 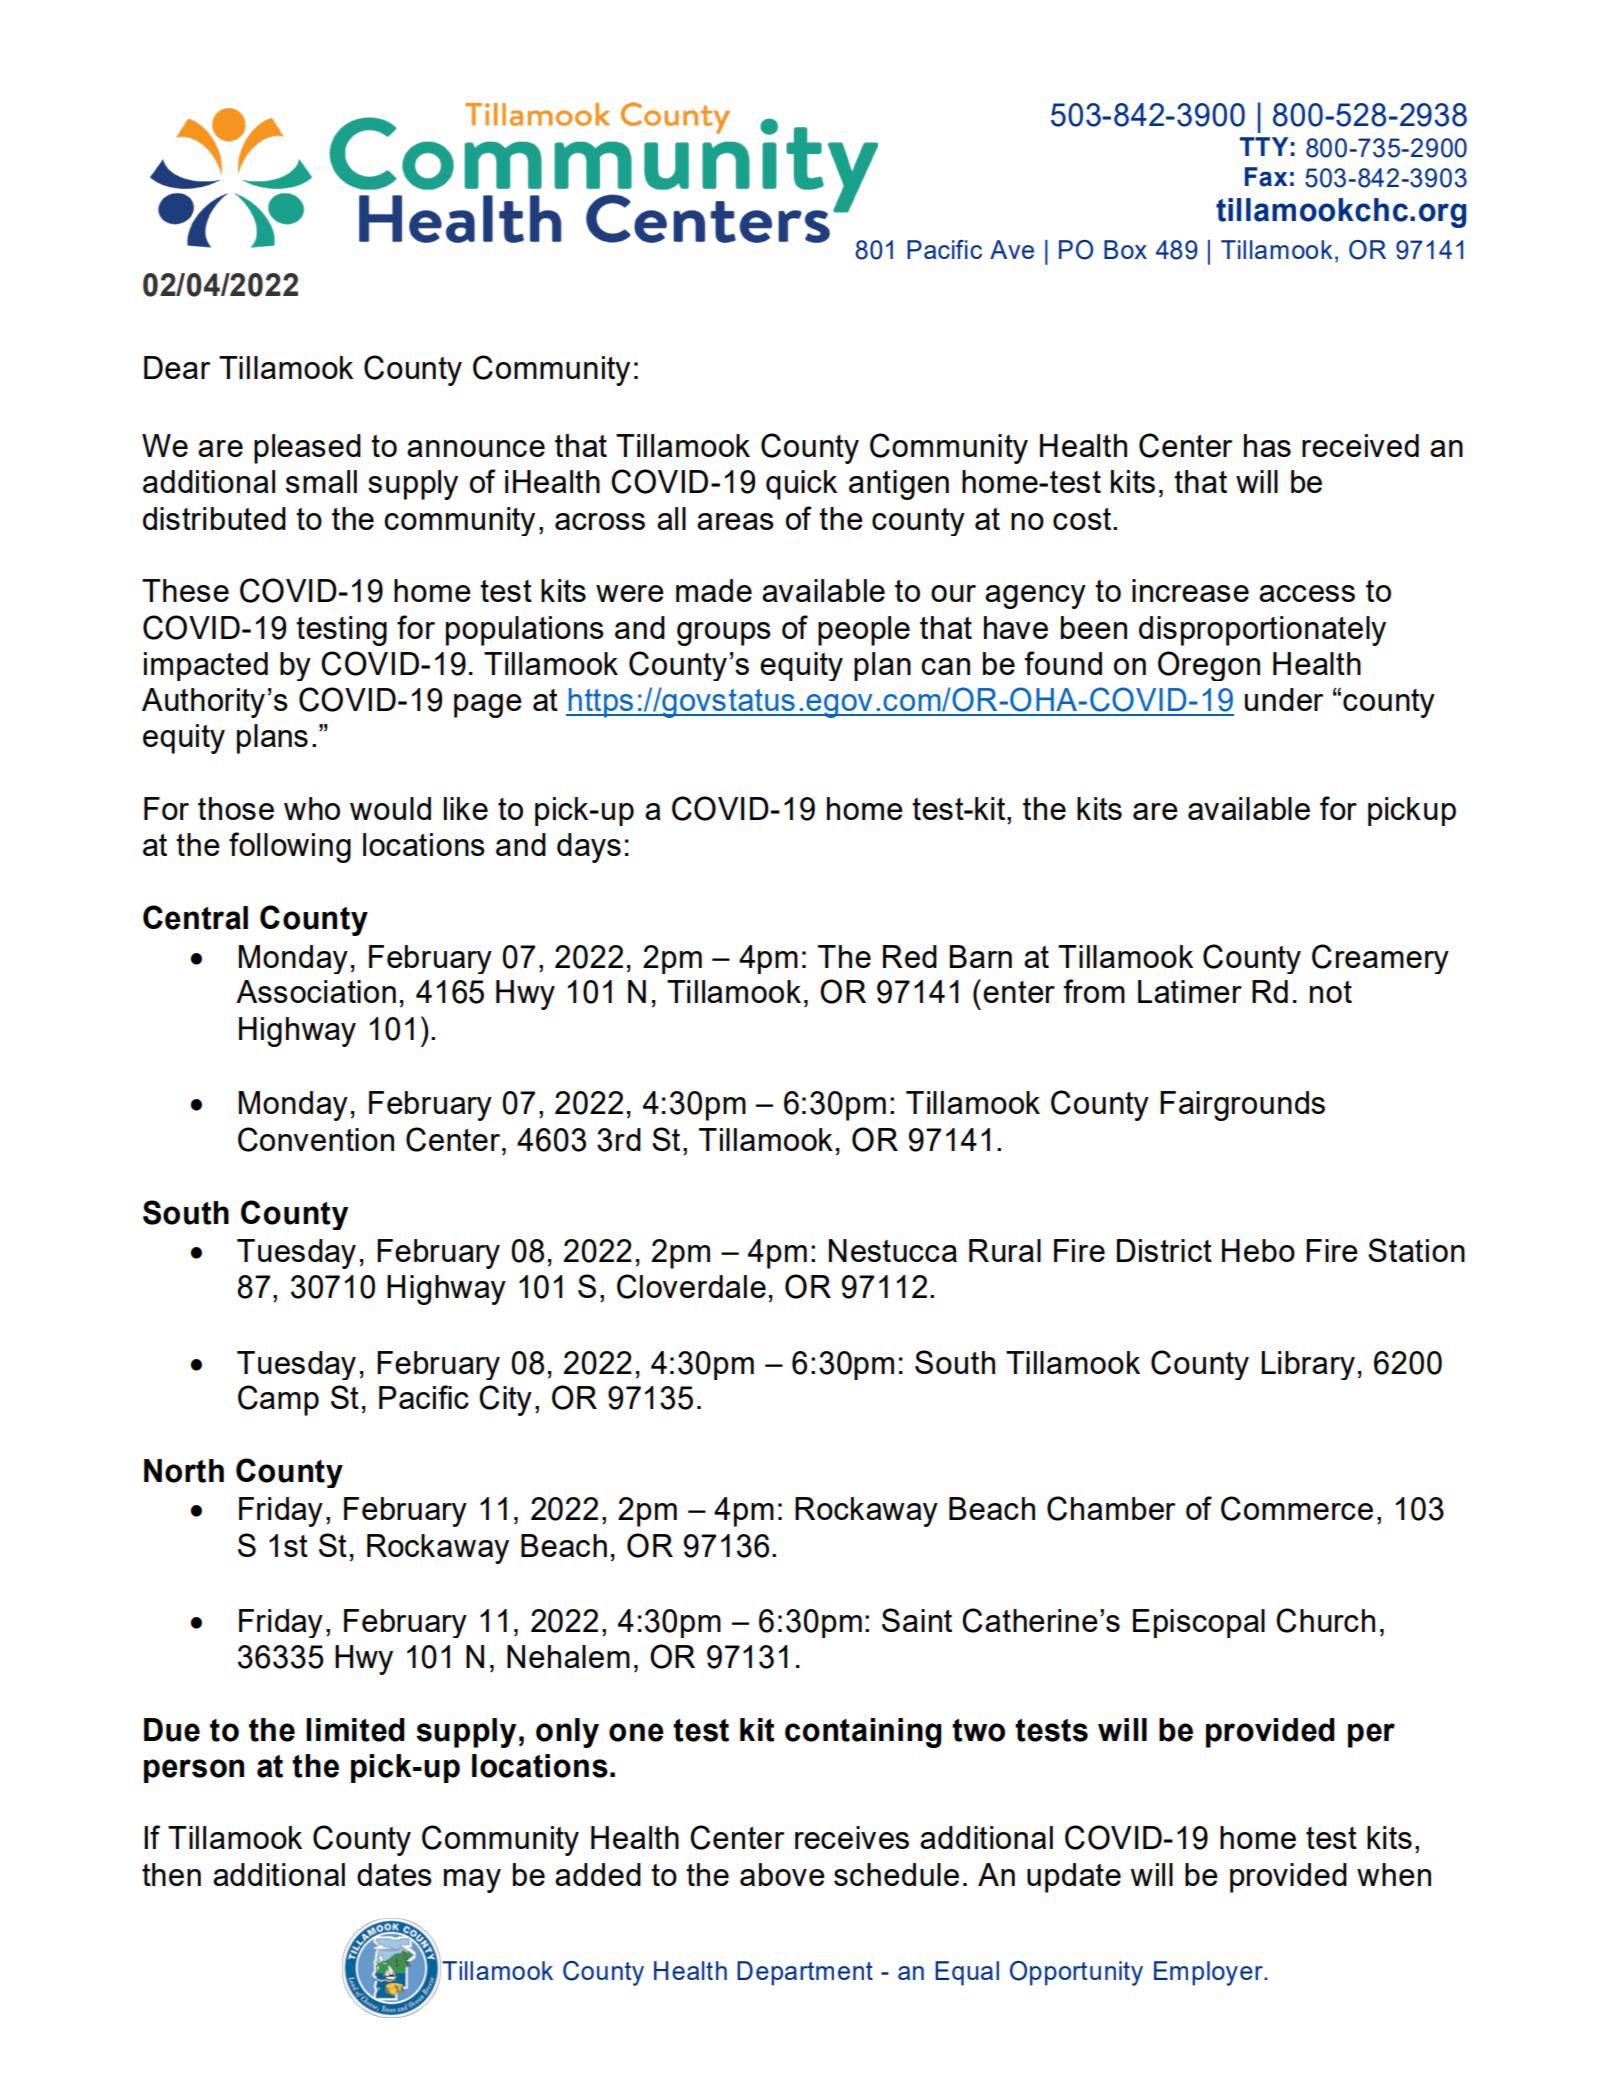 What do you see at coordinates (312, 808) in the document?
I see `who` at bounding box center [312, 808].
